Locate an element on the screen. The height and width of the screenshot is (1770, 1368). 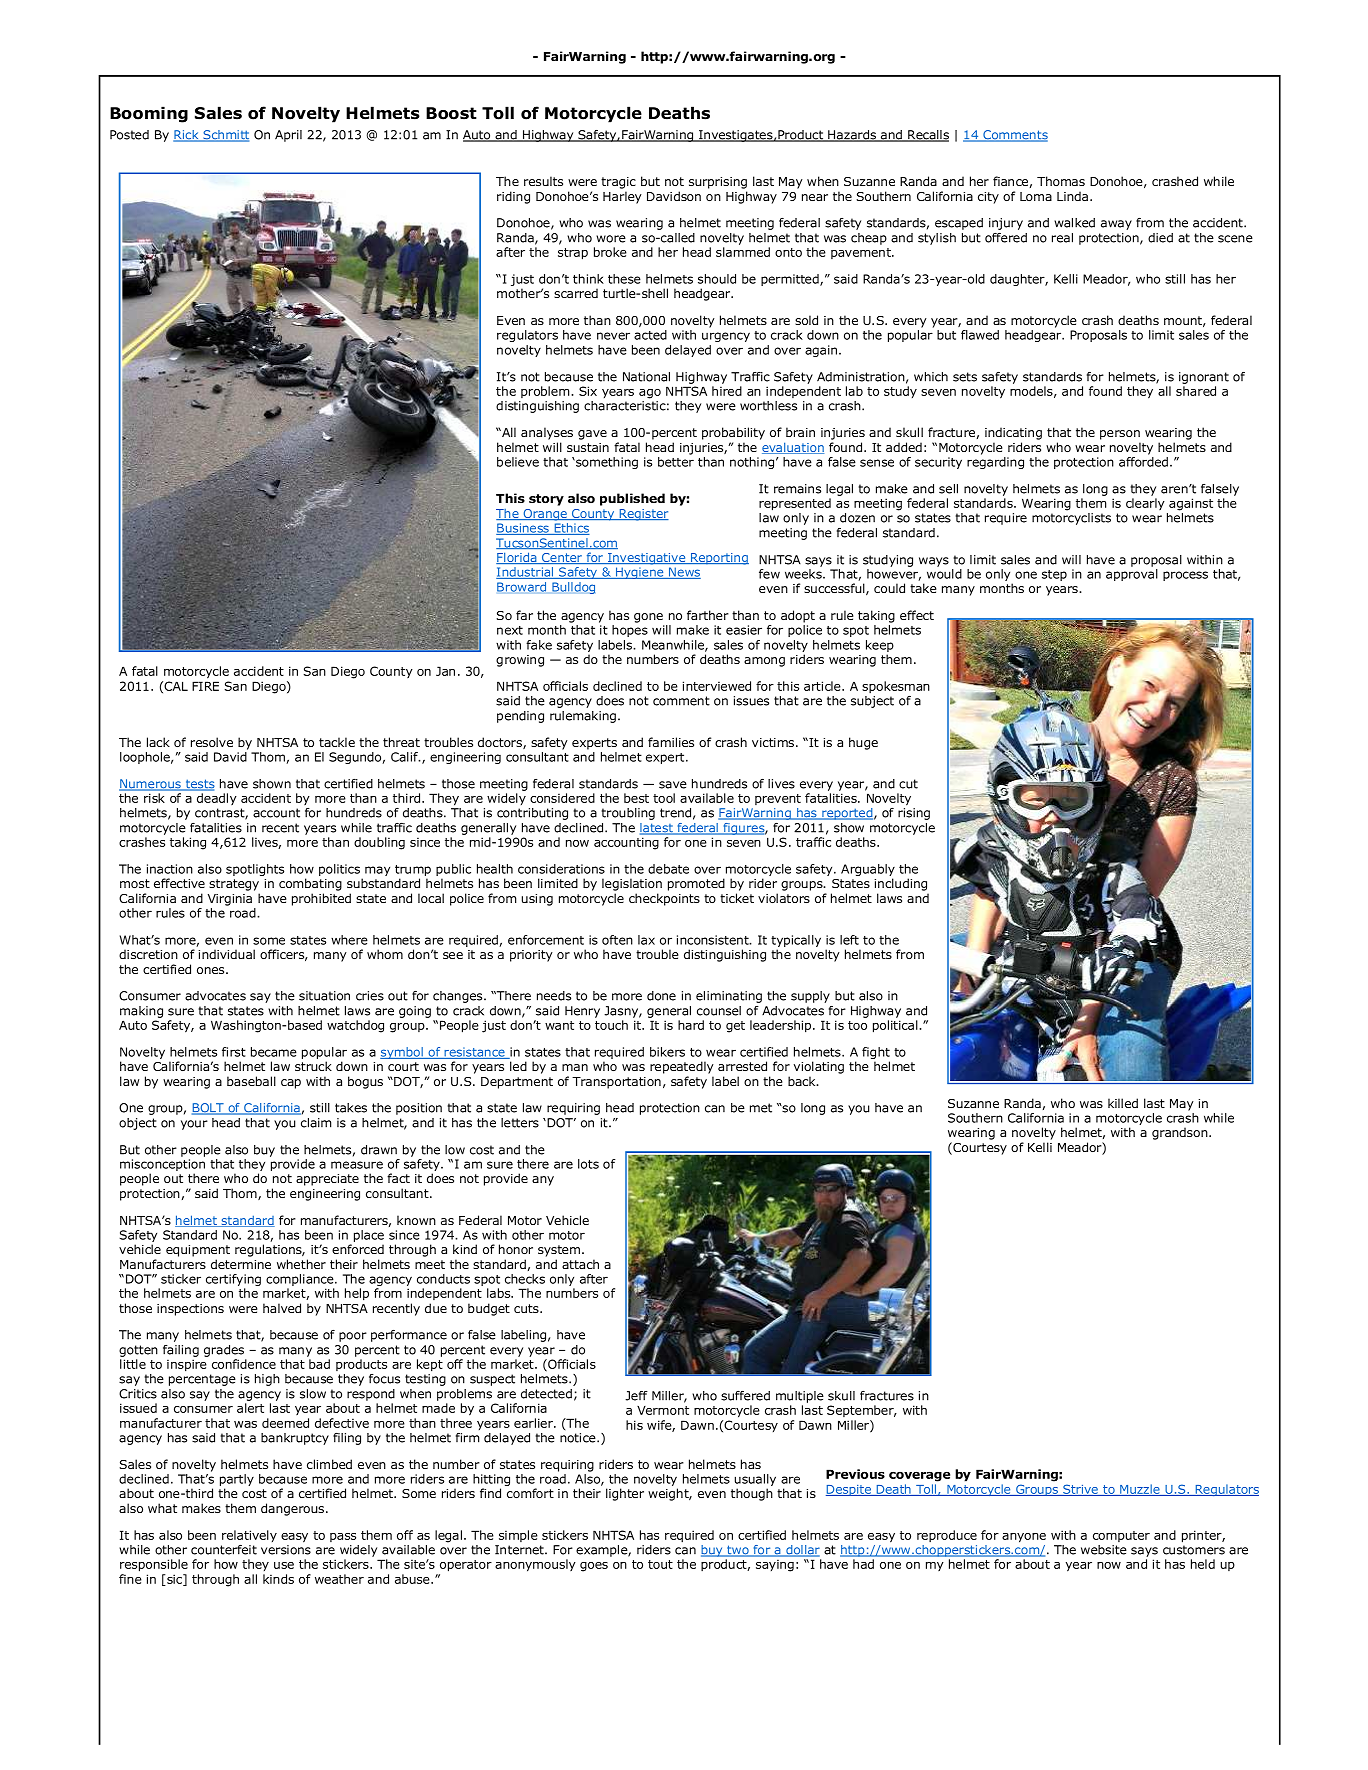
April is located at coordinates (288, 136).
